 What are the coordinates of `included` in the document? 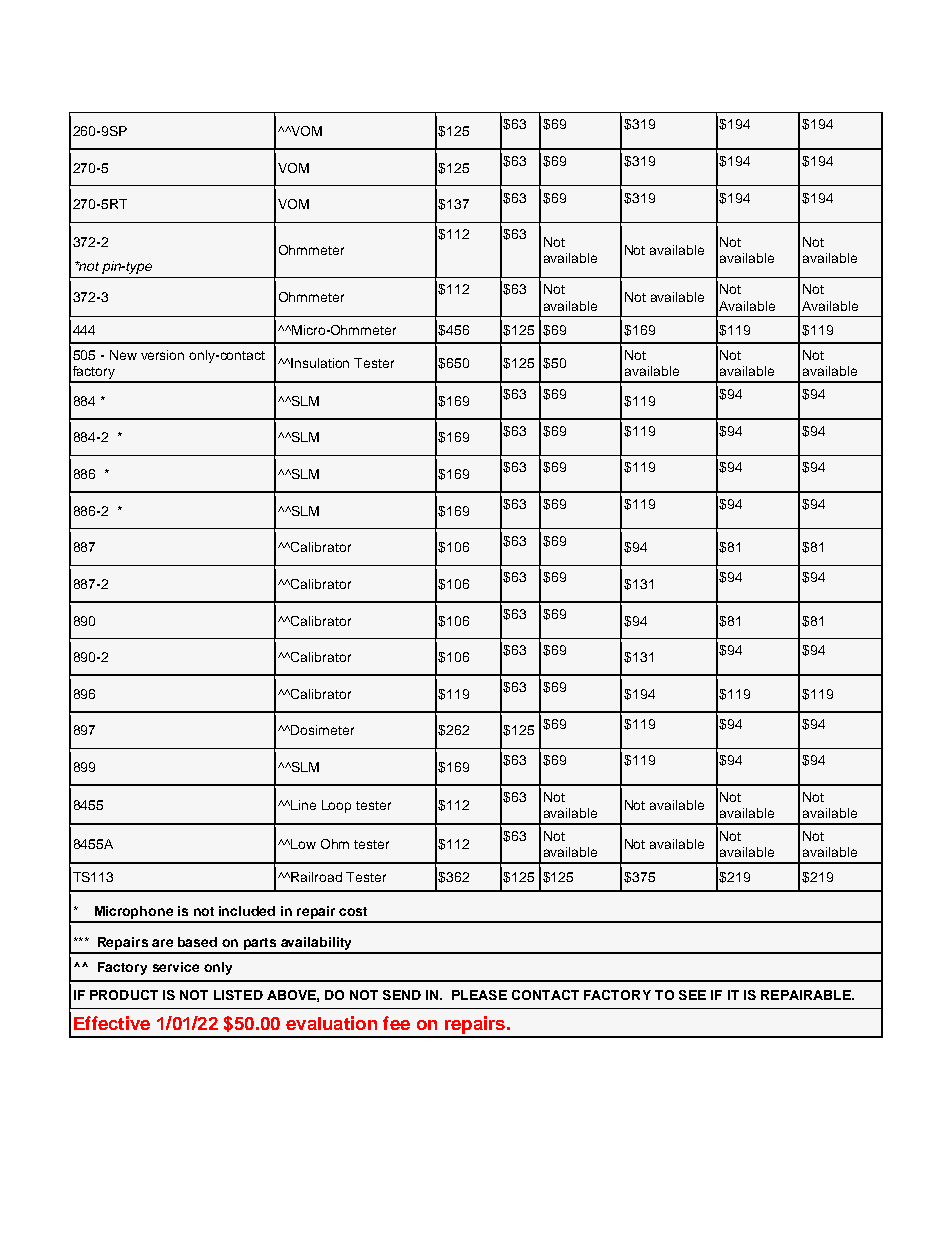 It's located at (247, 911).
